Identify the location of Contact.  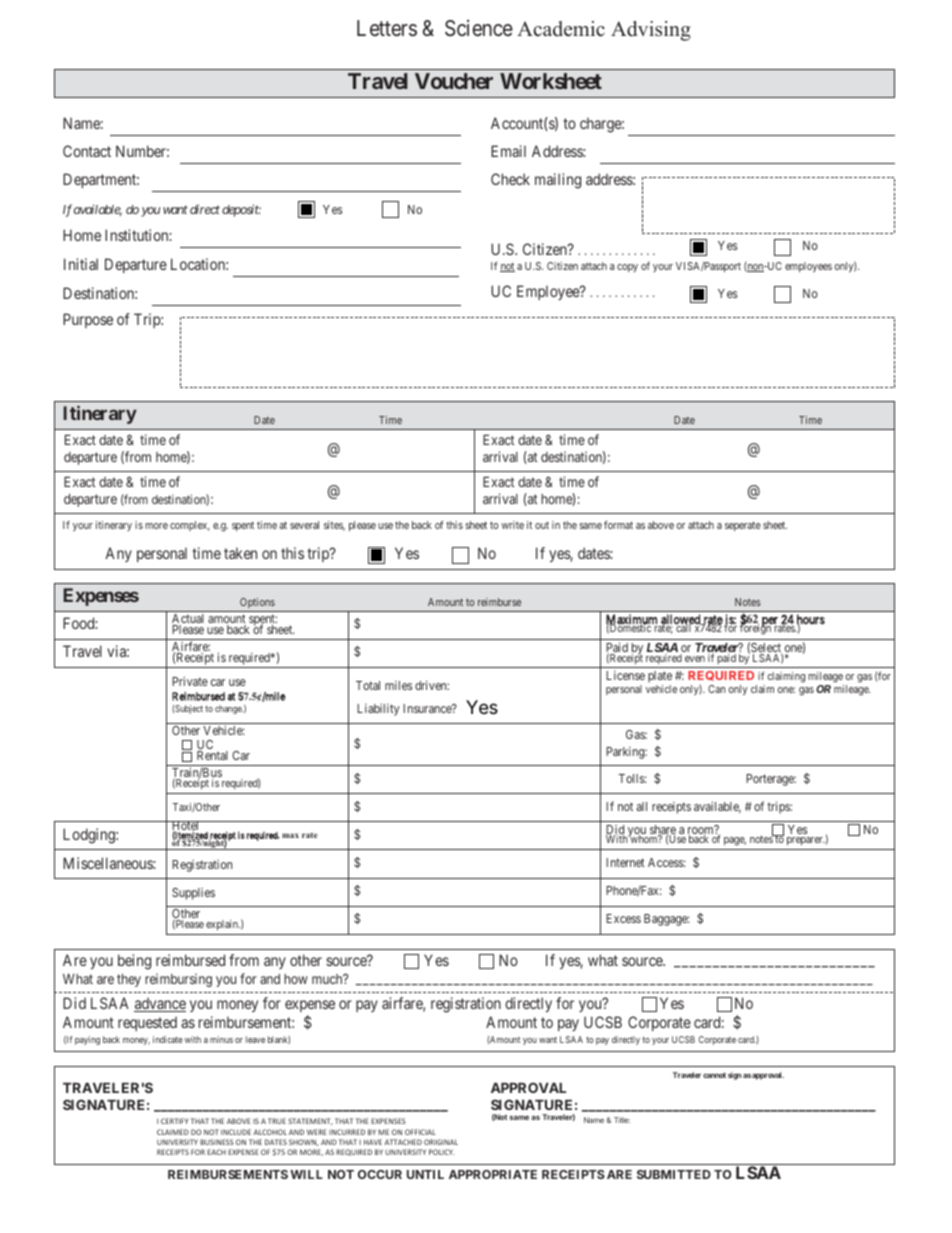
(87, 151).
